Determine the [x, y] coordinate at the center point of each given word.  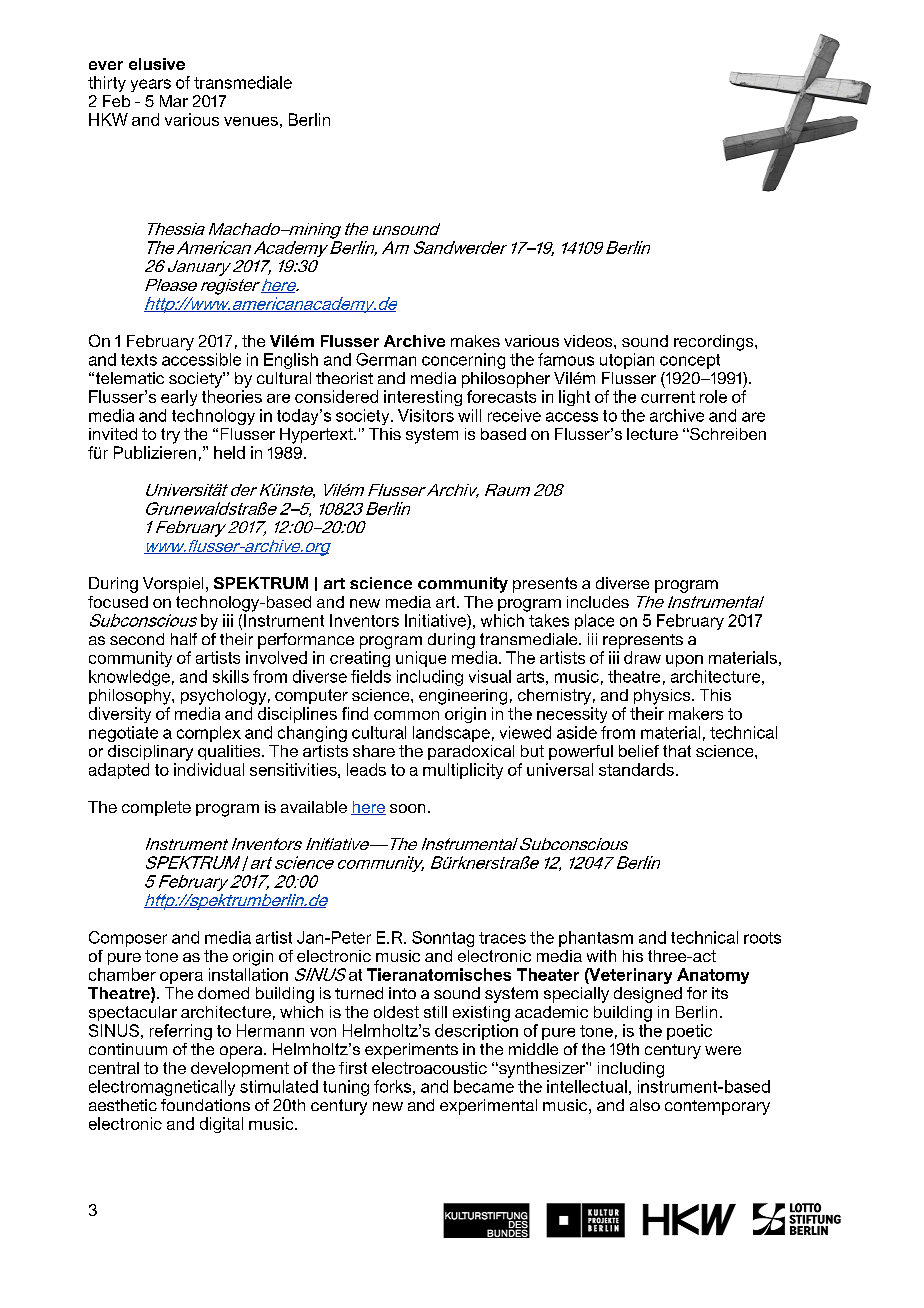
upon [684, 661]
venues [251, 121]
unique [421, 659]
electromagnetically [162, 1088]
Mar [174, 101]
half [184, 639]
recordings [715, 343]
